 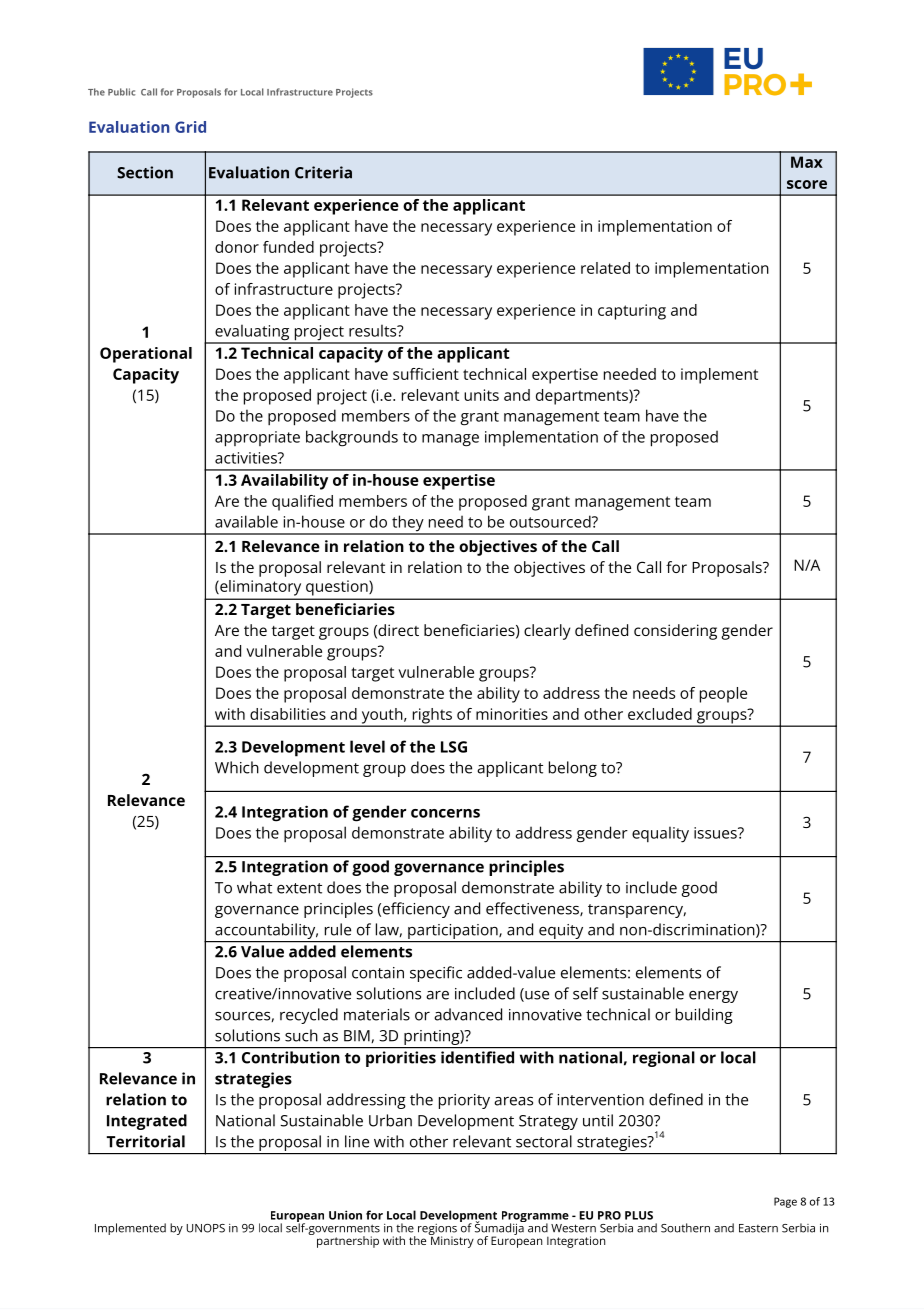 I want to click on what, so click(x=254, y=887).
